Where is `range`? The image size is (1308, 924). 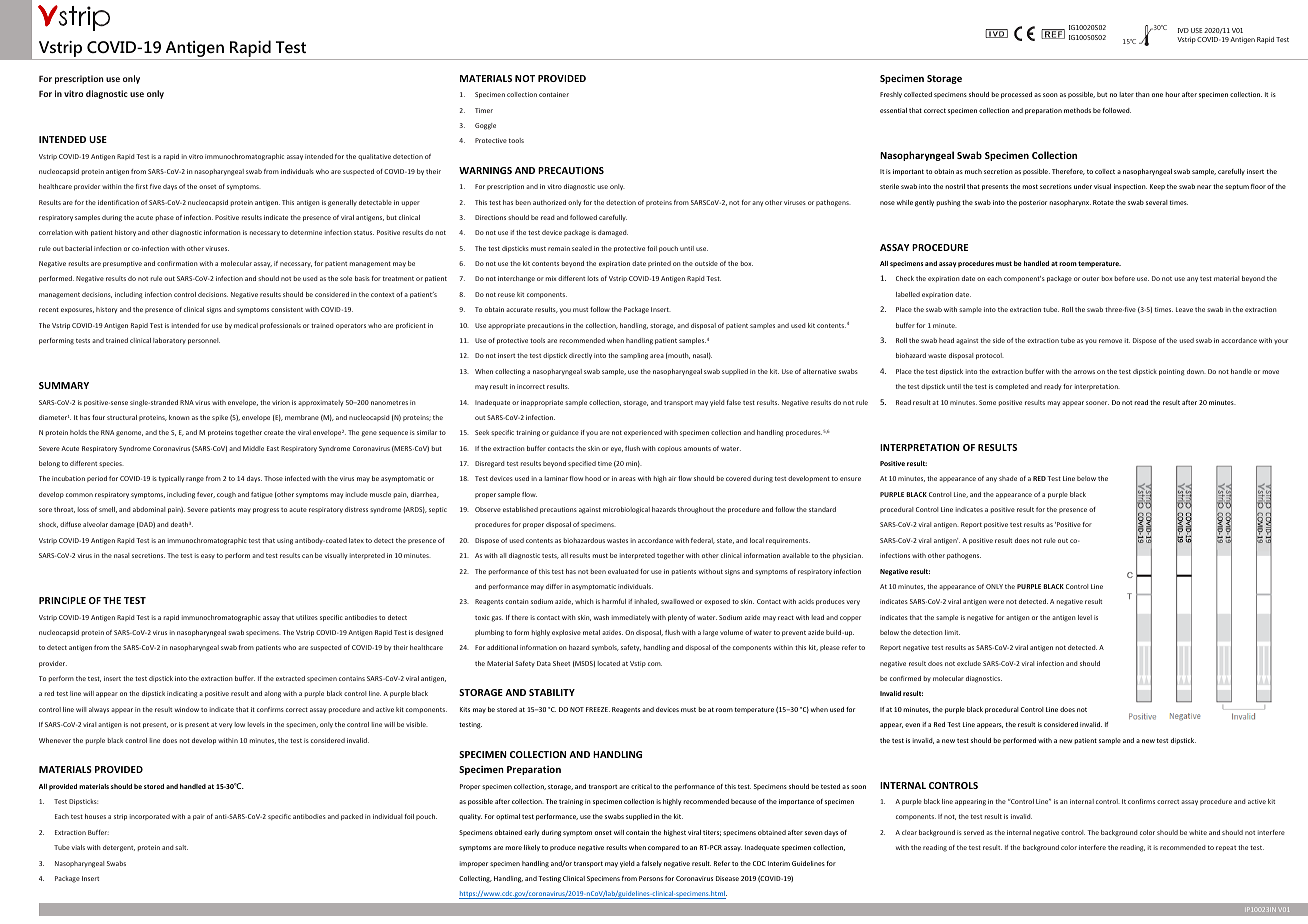
range is located at coordinates (195, 480).
